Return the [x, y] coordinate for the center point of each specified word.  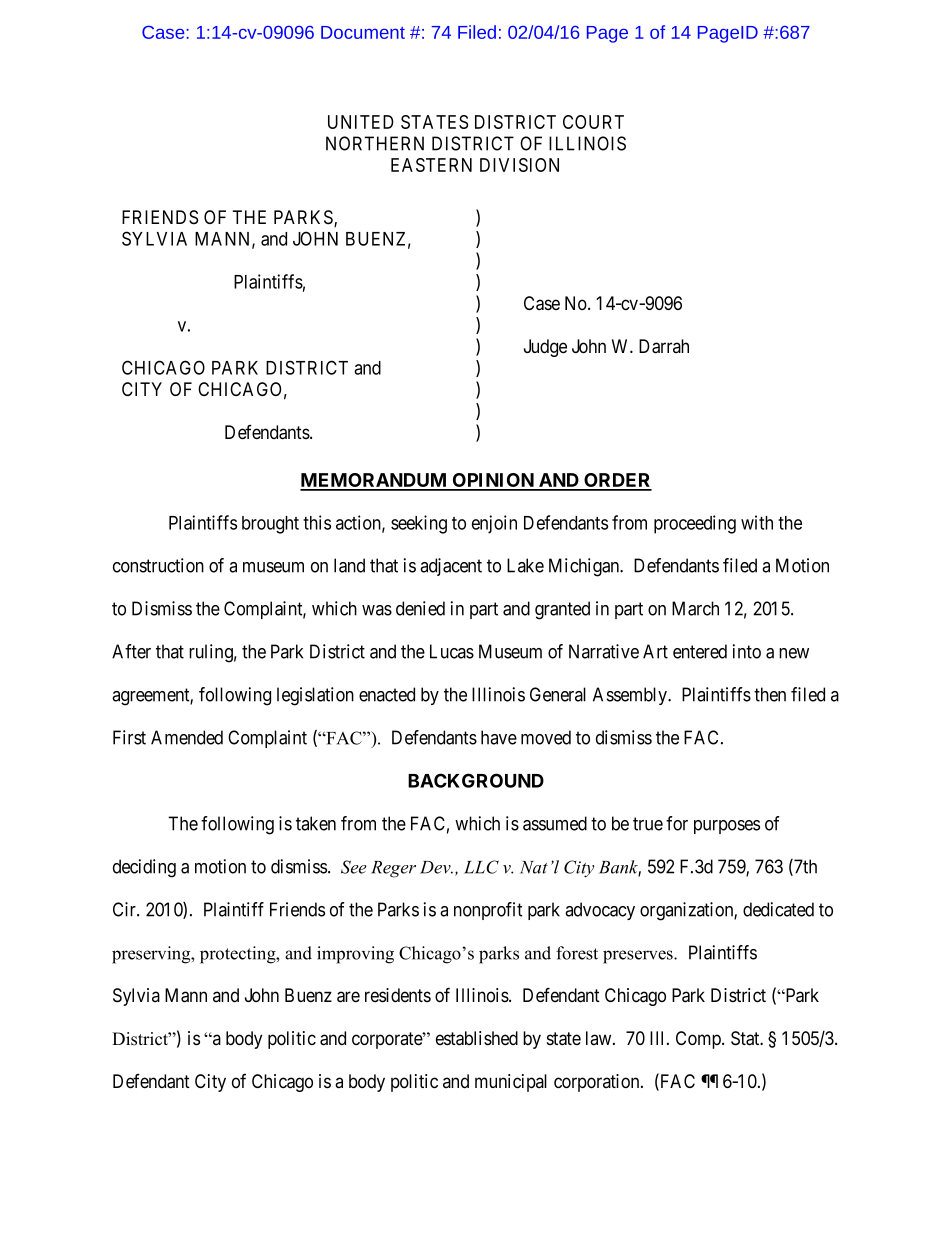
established [477, 1038]
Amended [187, 737]
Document [363, 32]
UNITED [361, 122]
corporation [598, 1083]
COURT [593, 122]
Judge [545, 348]
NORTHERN [375, 143]
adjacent [451, 567]
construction [158, 565]
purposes [727, 827]
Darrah [664, 346]
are [348, 997]
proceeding [695, 524]
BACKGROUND [476, 780]
